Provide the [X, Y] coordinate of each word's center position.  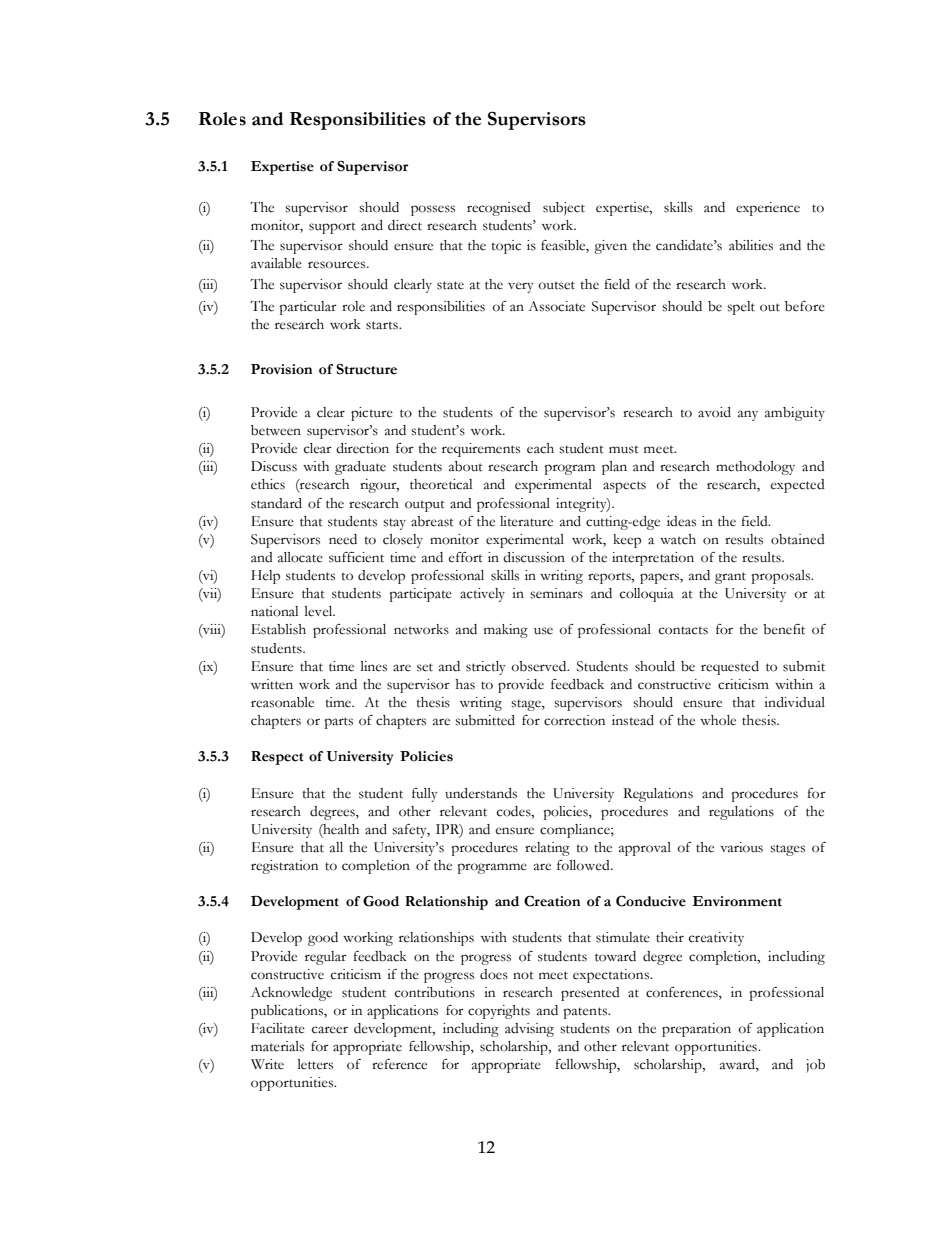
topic [506, 247]
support [332, 228]
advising [529, 1030]
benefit [784, 629]
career [330, 1030]
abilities [751, 245]
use [543, 631]
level [320, 611]
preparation [696, 1030]
